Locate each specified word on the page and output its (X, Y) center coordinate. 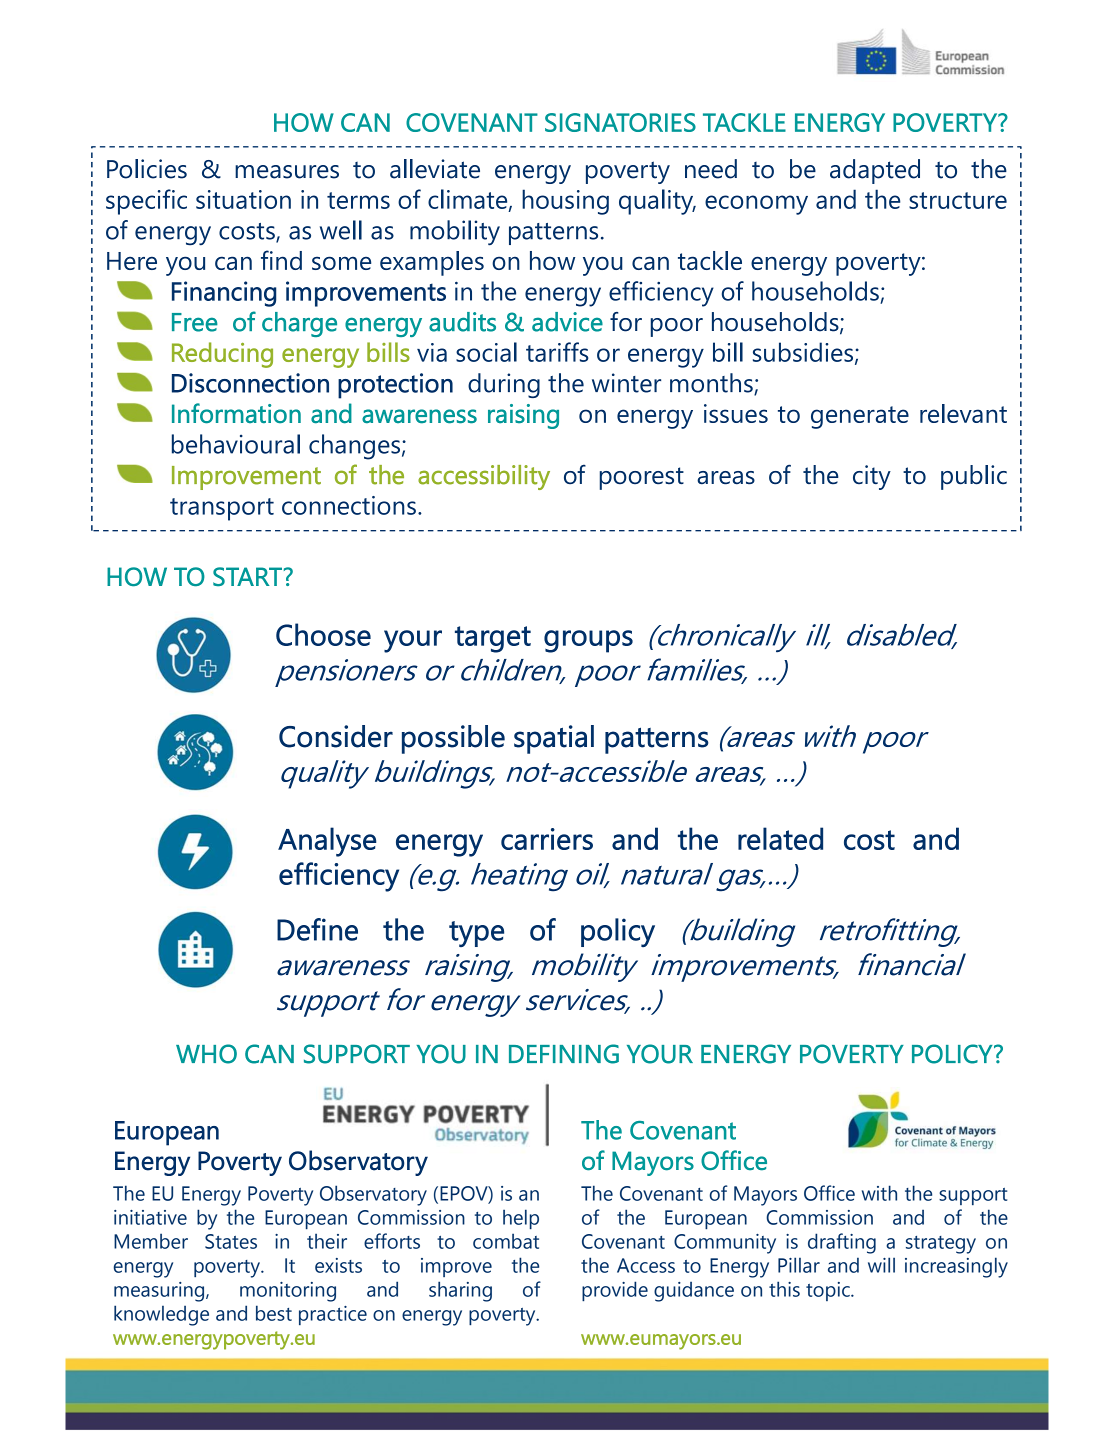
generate (860, 417)
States (231, 1241)
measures (287, 172)
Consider (336, 736)
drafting (842, 1243)
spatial (554, 739)
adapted (875, 171)
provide (615, 1291)
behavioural (236, 444)
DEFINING (564, 1054)
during (504, 385)
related (780, 838)
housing (565, 202)
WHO (206, 1054)
